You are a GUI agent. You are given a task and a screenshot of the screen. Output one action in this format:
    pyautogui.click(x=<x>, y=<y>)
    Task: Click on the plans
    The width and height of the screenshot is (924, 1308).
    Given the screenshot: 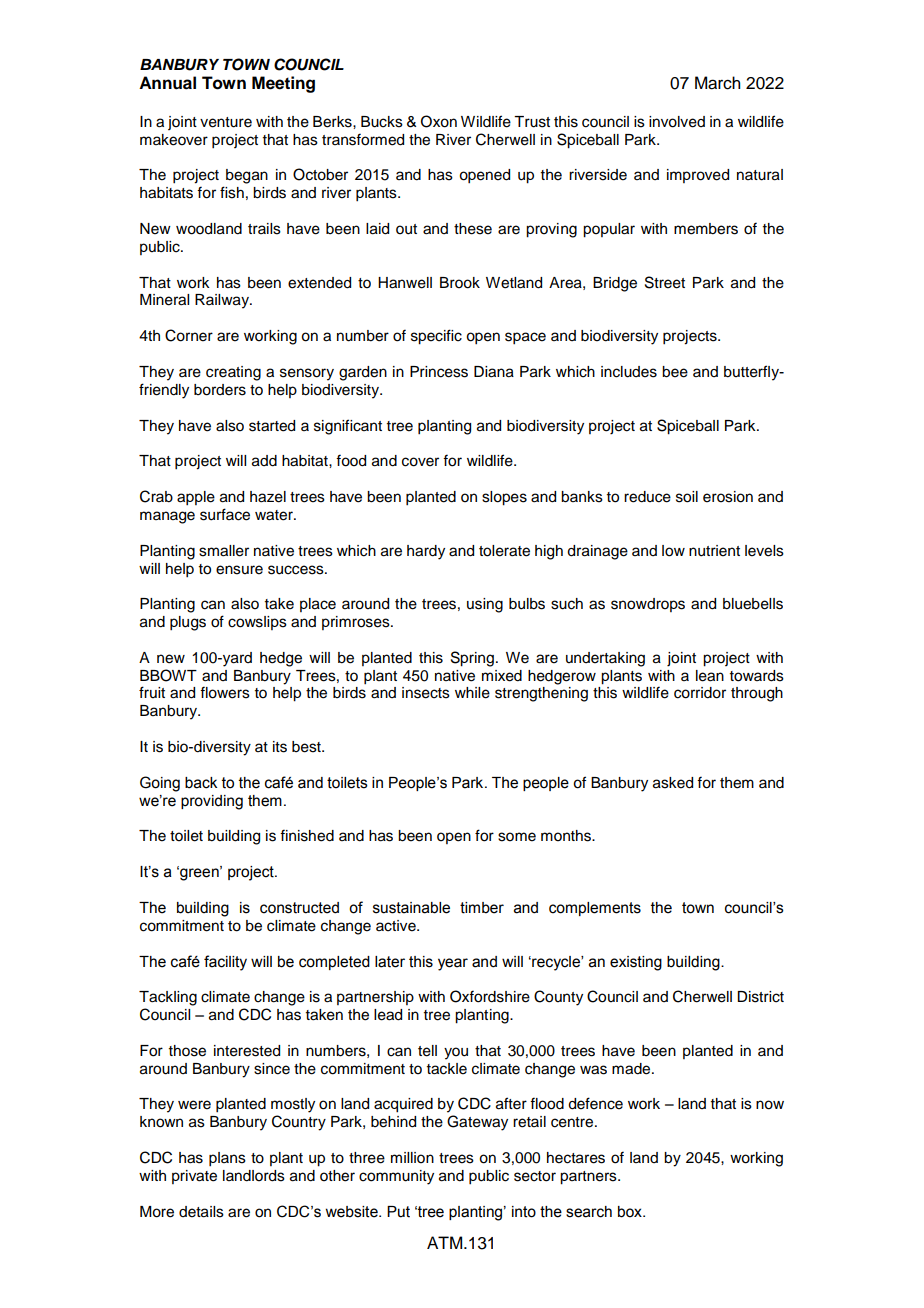 What is the action you would take?
    pyautogui.click(x=227, y=1159)
